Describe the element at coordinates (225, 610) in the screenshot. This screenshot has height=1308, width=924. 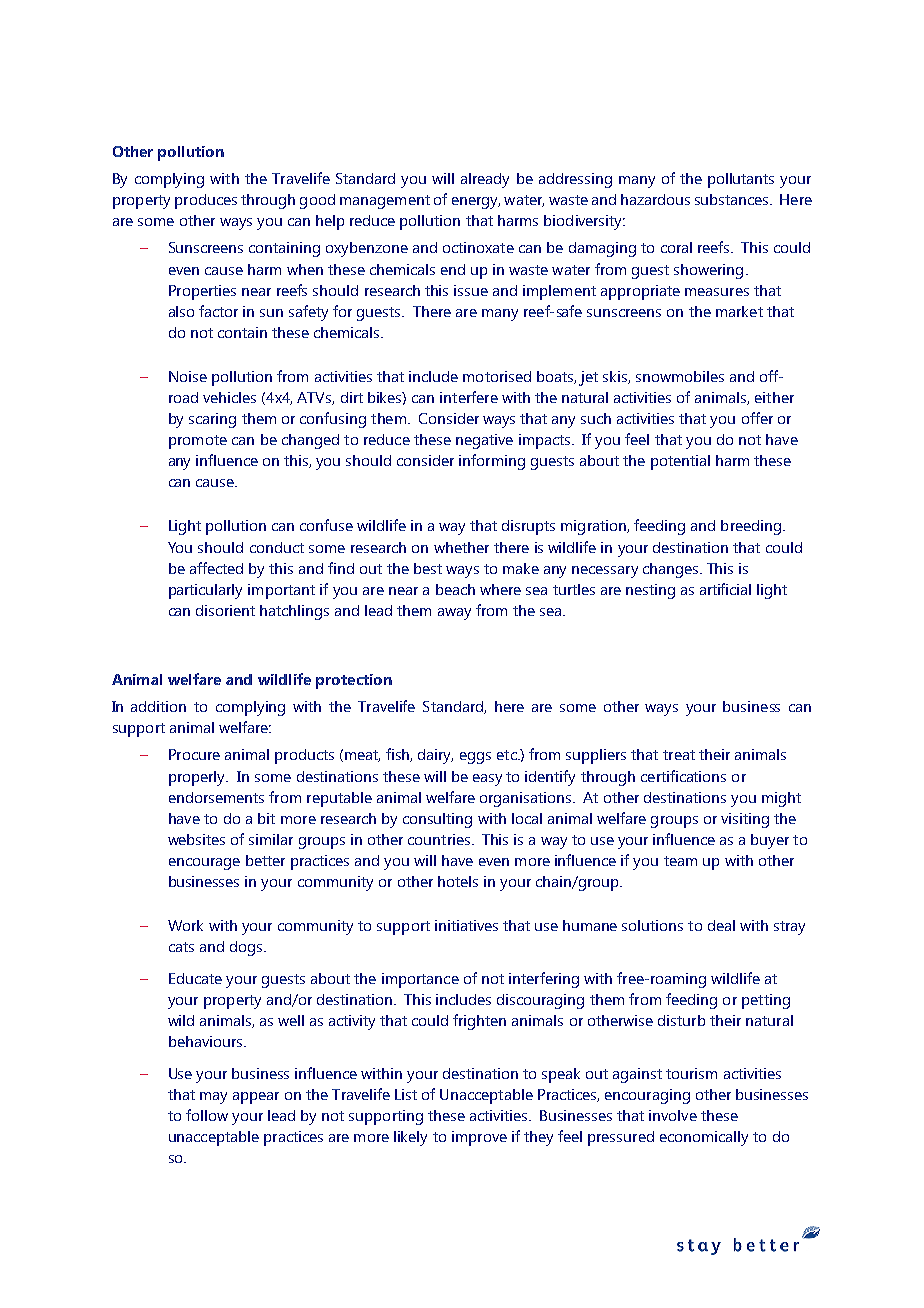
I see `disorient` at that location.
